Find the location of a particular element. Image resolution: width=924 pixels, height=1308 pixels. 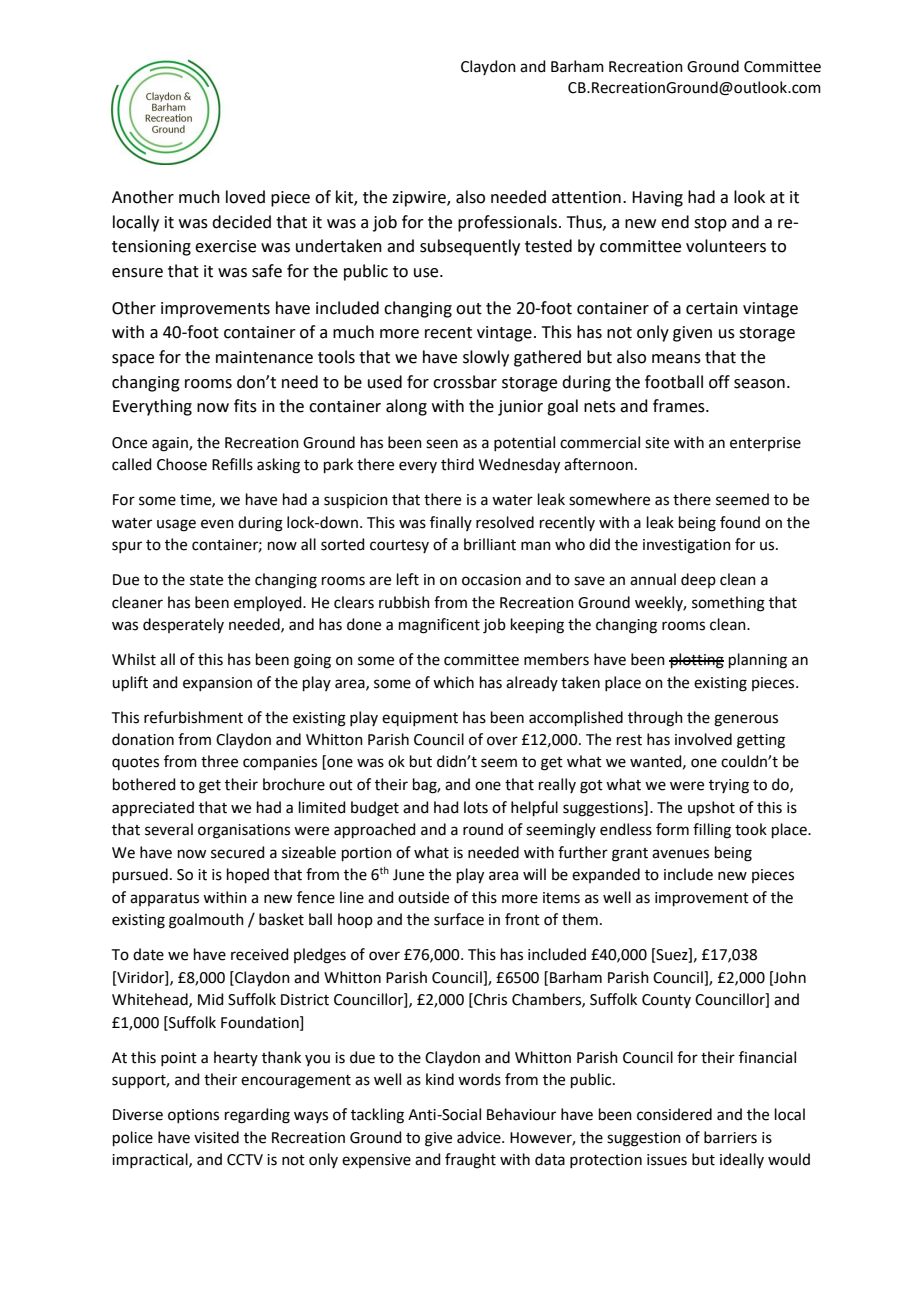

options is located at coordinates (193, 1116).
